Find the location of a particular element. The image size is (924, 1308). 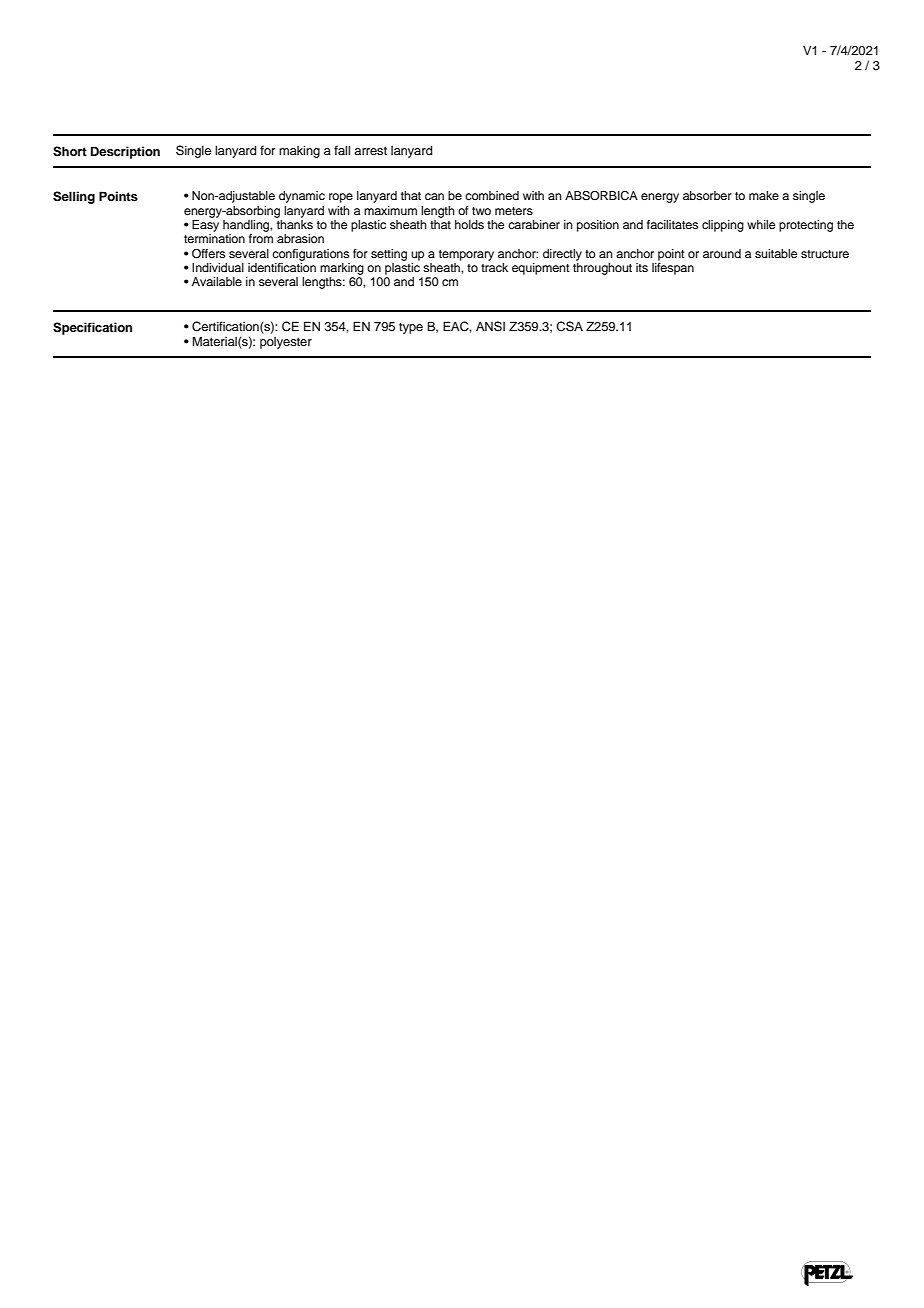

type is located at coordinates (411, 328).
